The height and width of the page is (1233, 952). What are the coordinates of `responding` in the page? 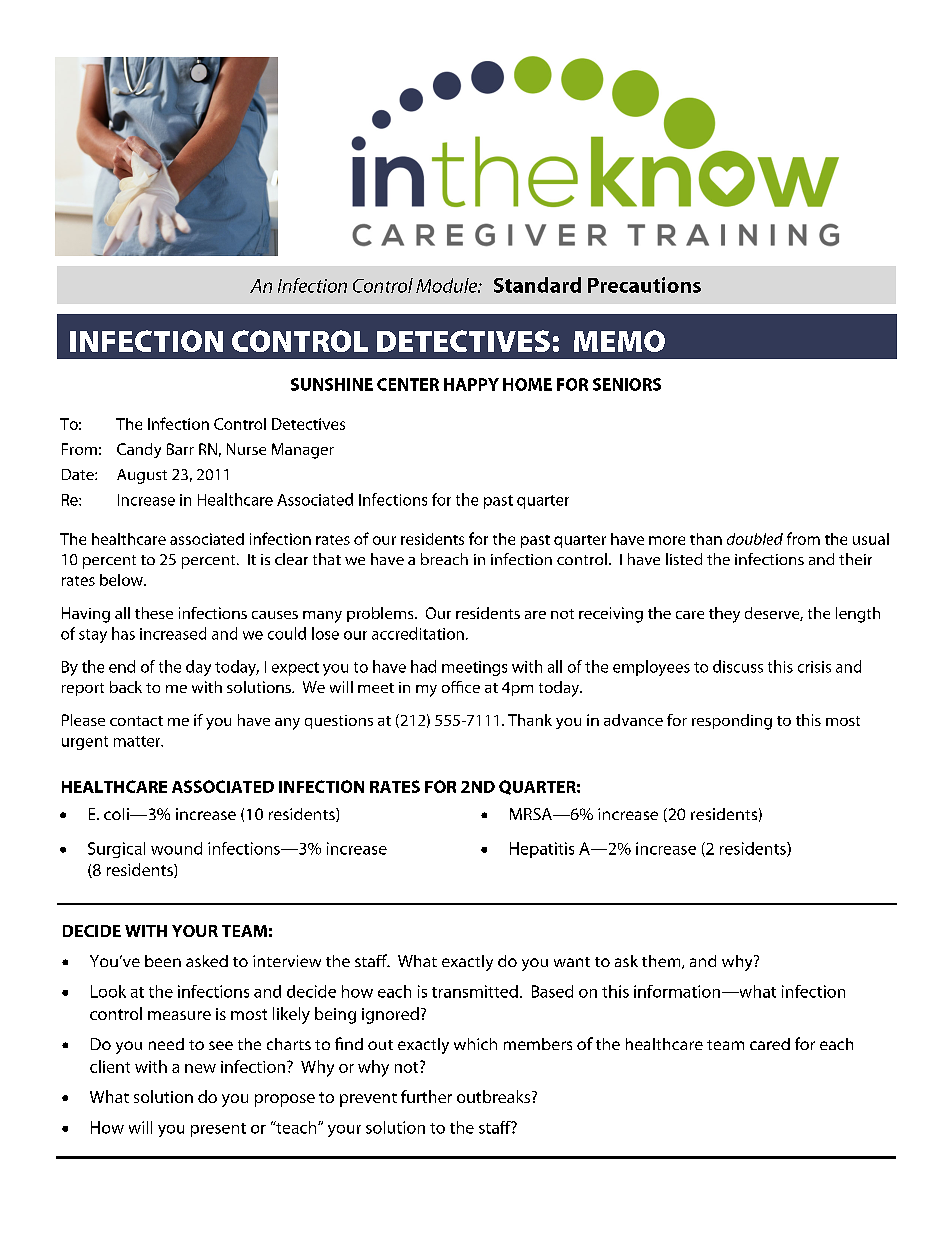 It's located at (732, 722).
